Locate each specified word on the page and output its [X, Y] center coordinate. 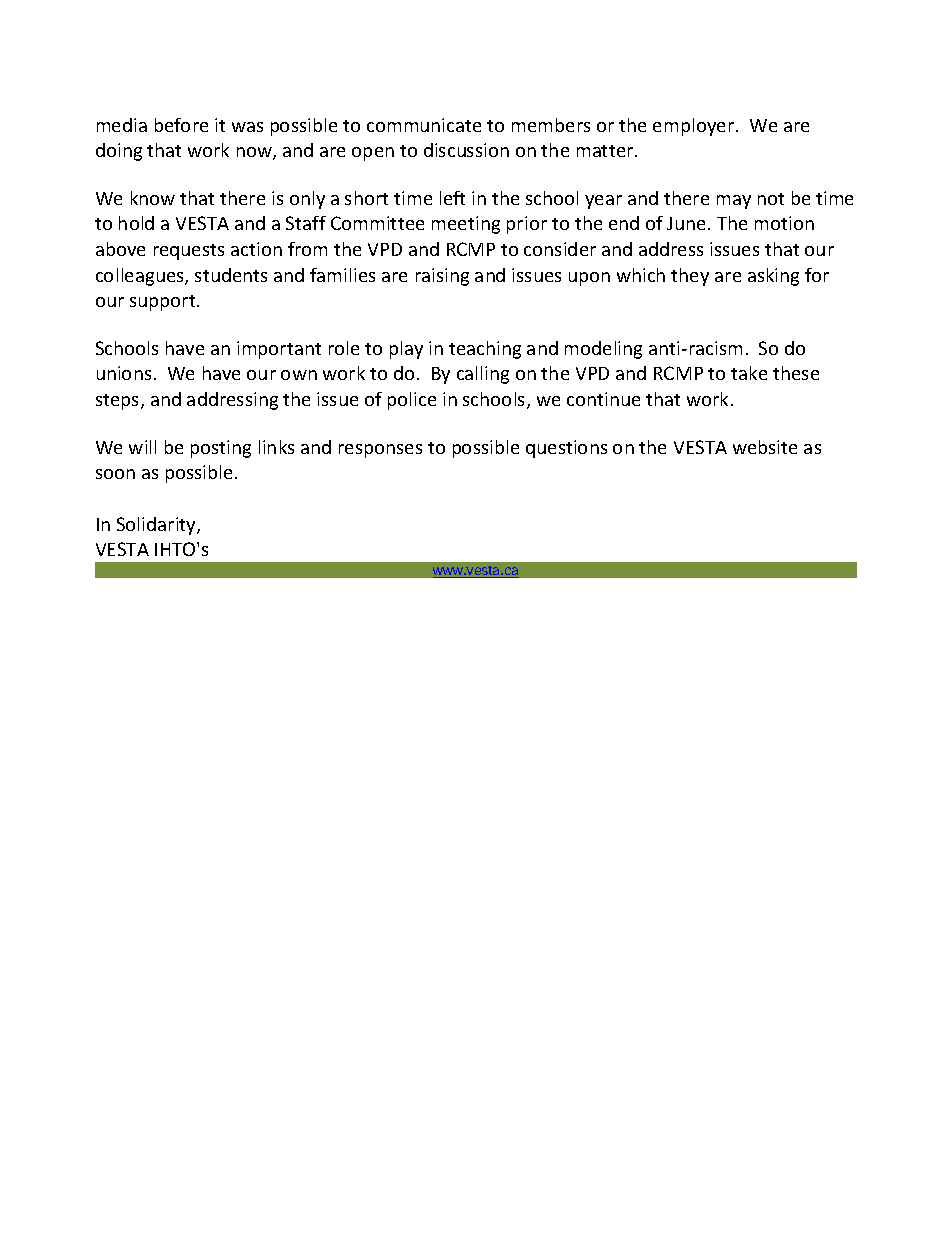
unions [124, 373]
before [181, 125]
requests [189, 252]
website [765, 447]
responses [380, 451]
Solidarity [157, 526]
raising [442, 277]
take [749, 373]
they [690, 277]
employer [695, 127]
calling [483, 375]
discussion [466, 150]
